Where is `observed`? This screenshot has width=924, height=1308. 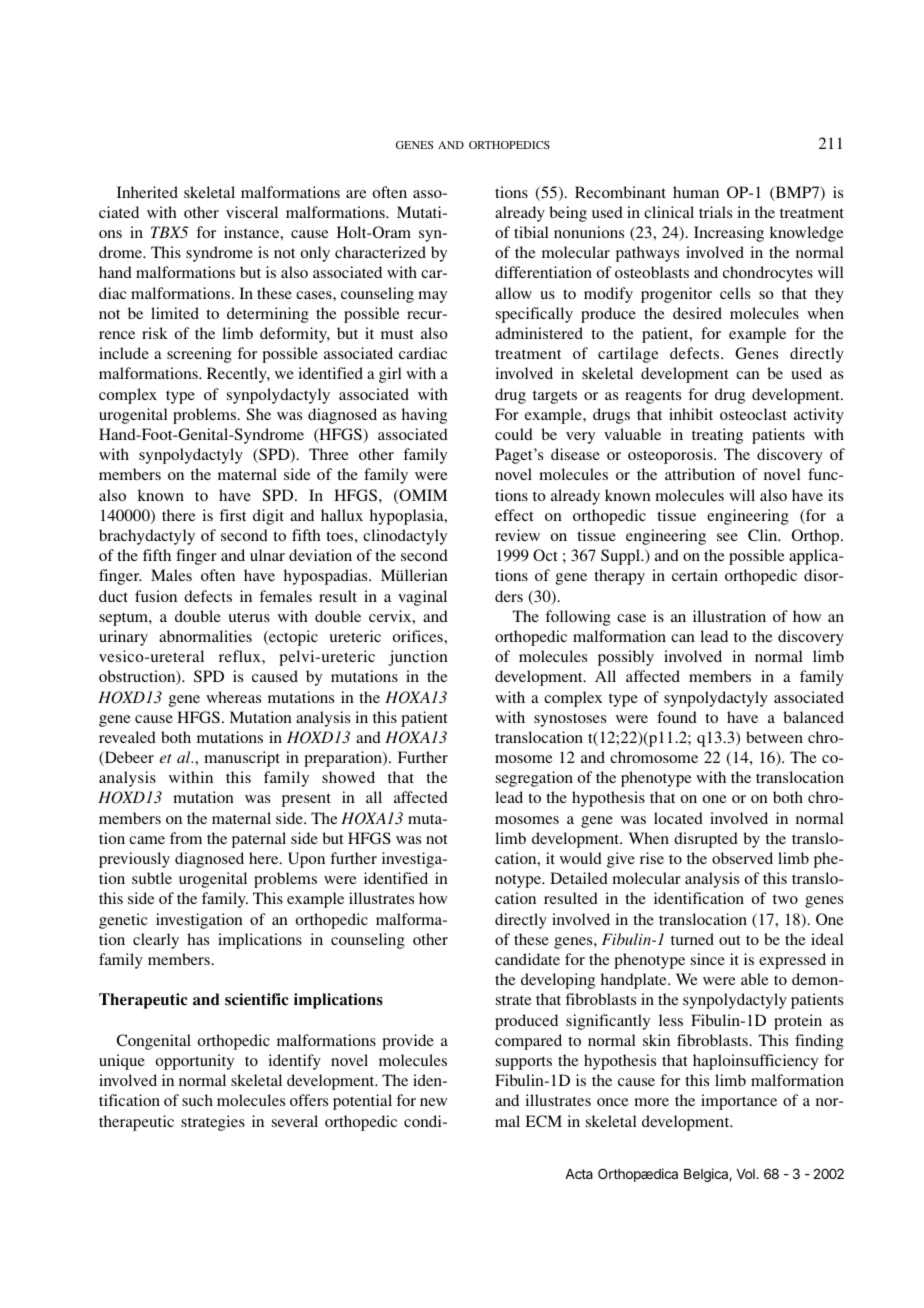 observed is located at coordinates (742, 858).
